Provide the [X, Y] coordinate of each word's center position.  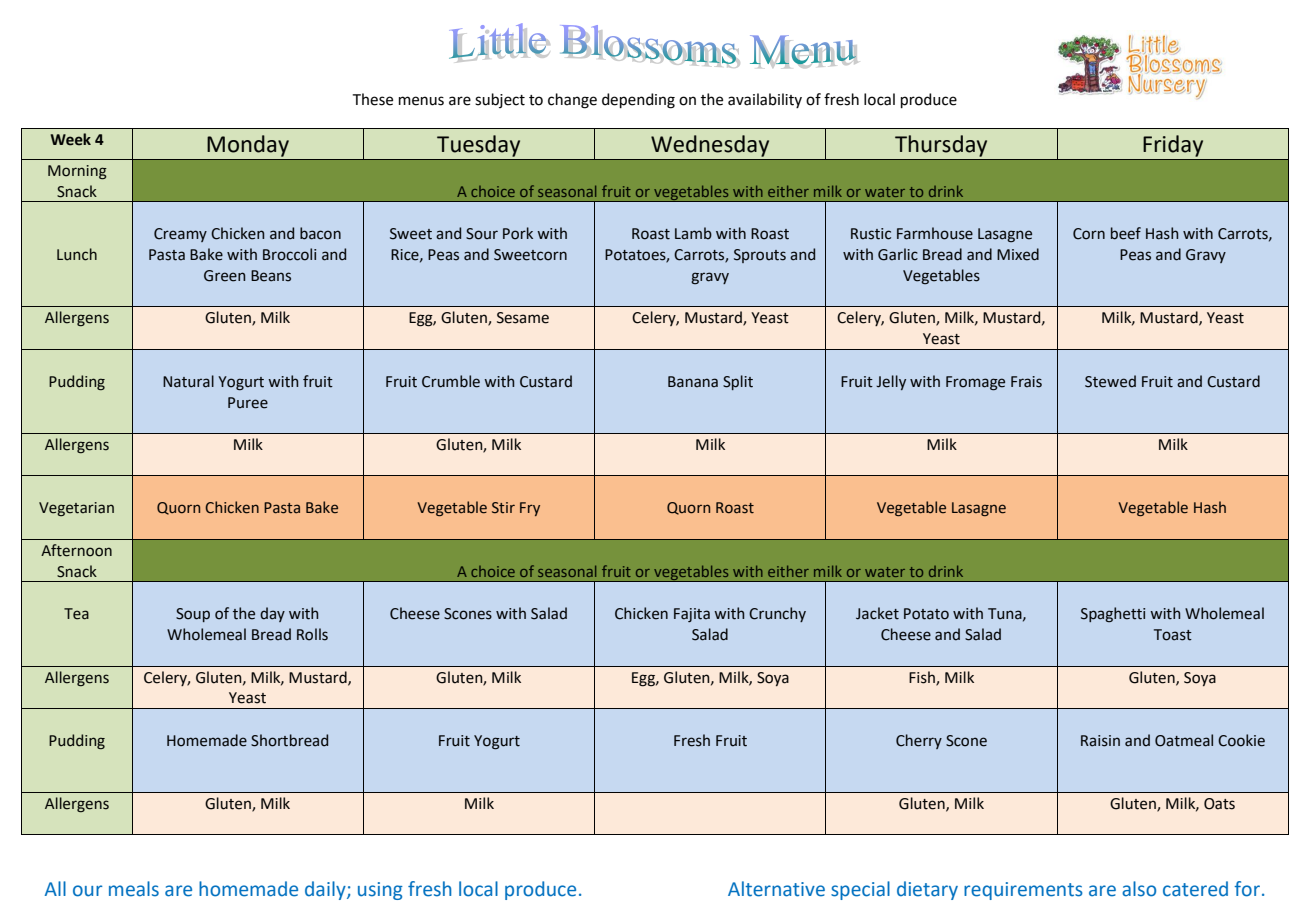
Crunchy [777, 614]
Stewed [1110, 381]
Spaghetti [1113, 614]
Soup [193, 615]
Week [71, 139]
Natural [188, 381]
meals [134, 889]
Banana [693, 382]
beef [1126, 233]
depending [638, 101]
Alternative [776, 889]
